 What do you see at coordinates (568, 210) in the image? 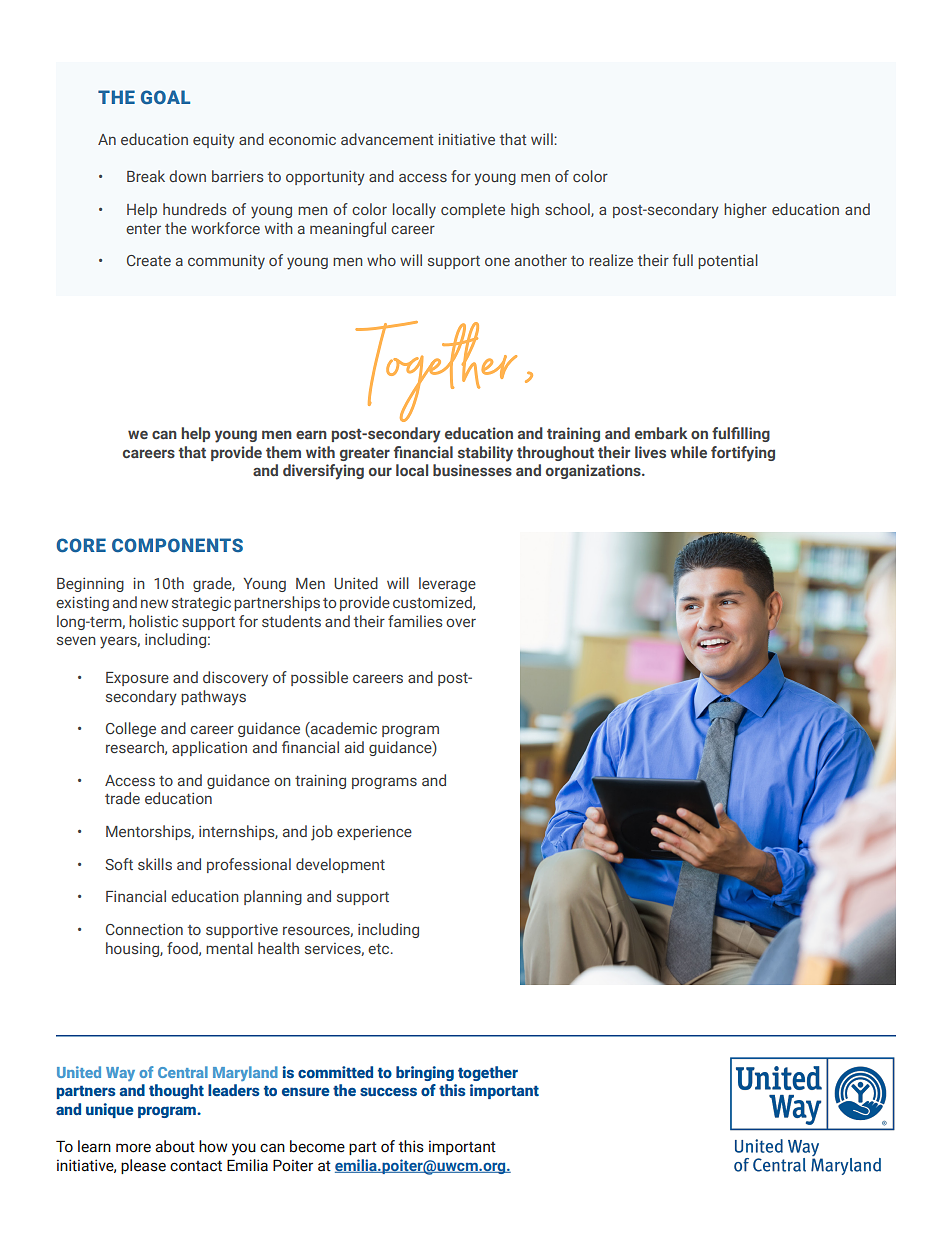
I see `school` at bounding box center [568, 210].
